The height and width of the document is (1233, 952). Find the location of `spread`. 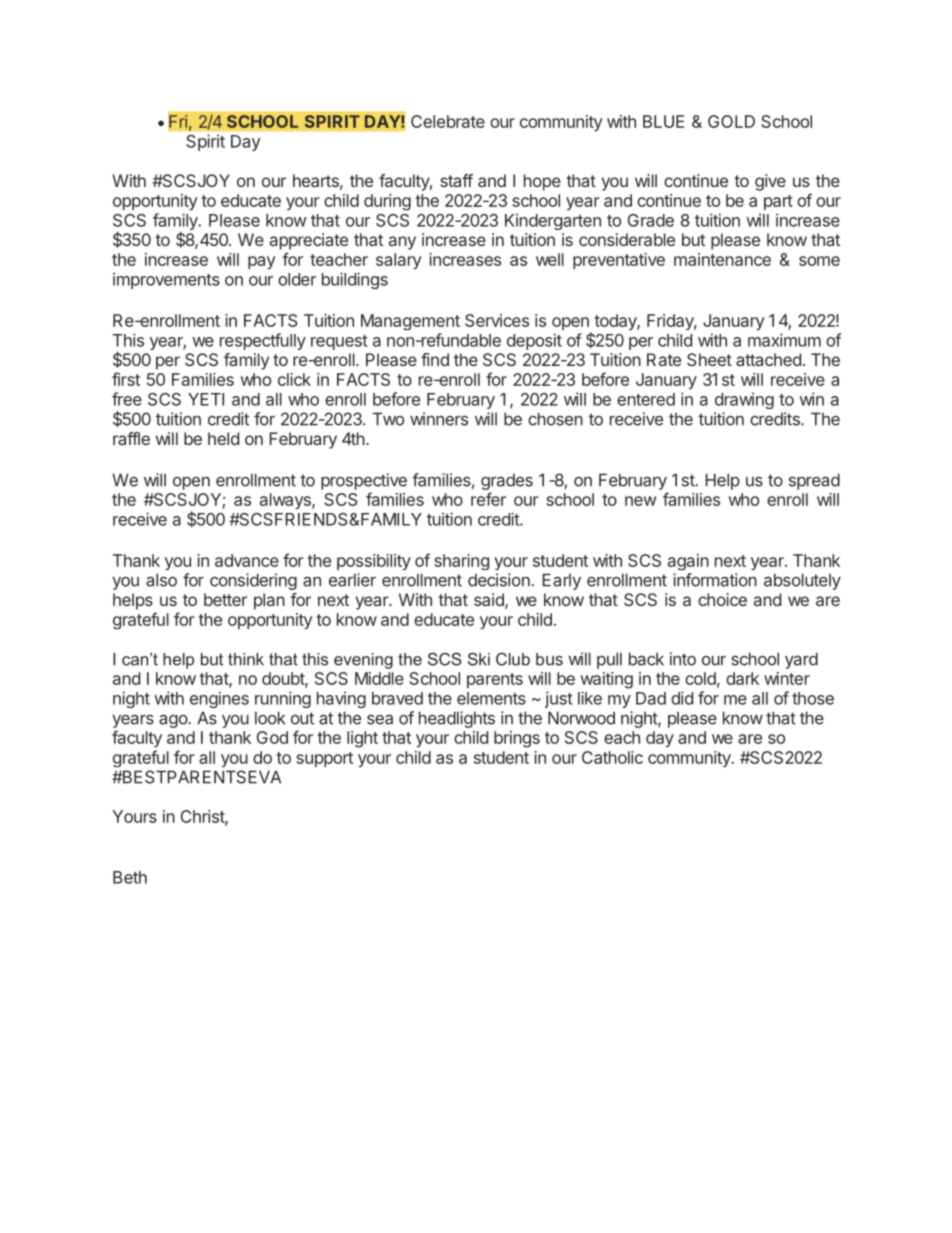

spread is located at coordinates (814, 481).
